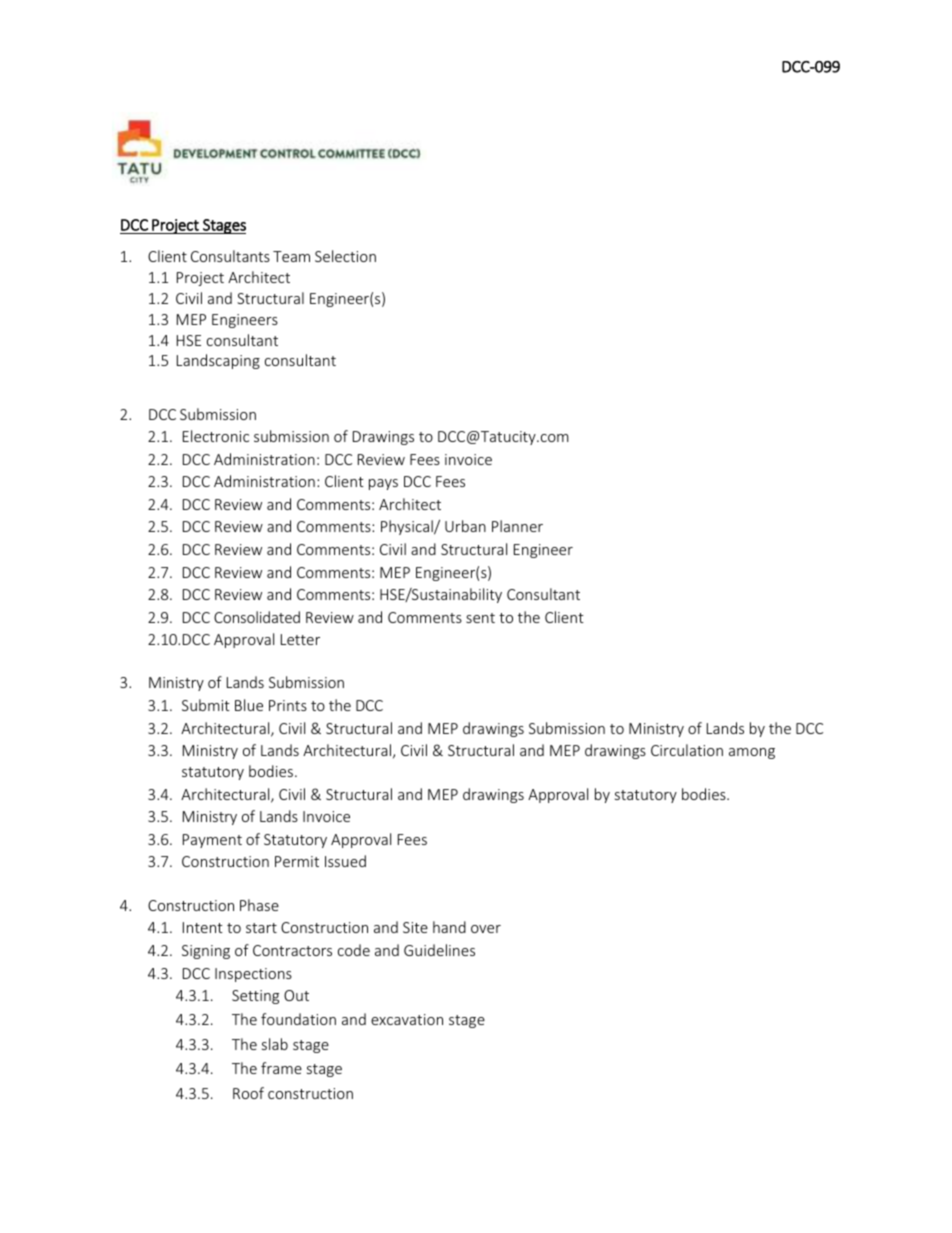 The width and height of the screenshot is (952, 1233). Describe the element at coordinates (517, 526) in the screenshot. I see `Planner` at that location.
